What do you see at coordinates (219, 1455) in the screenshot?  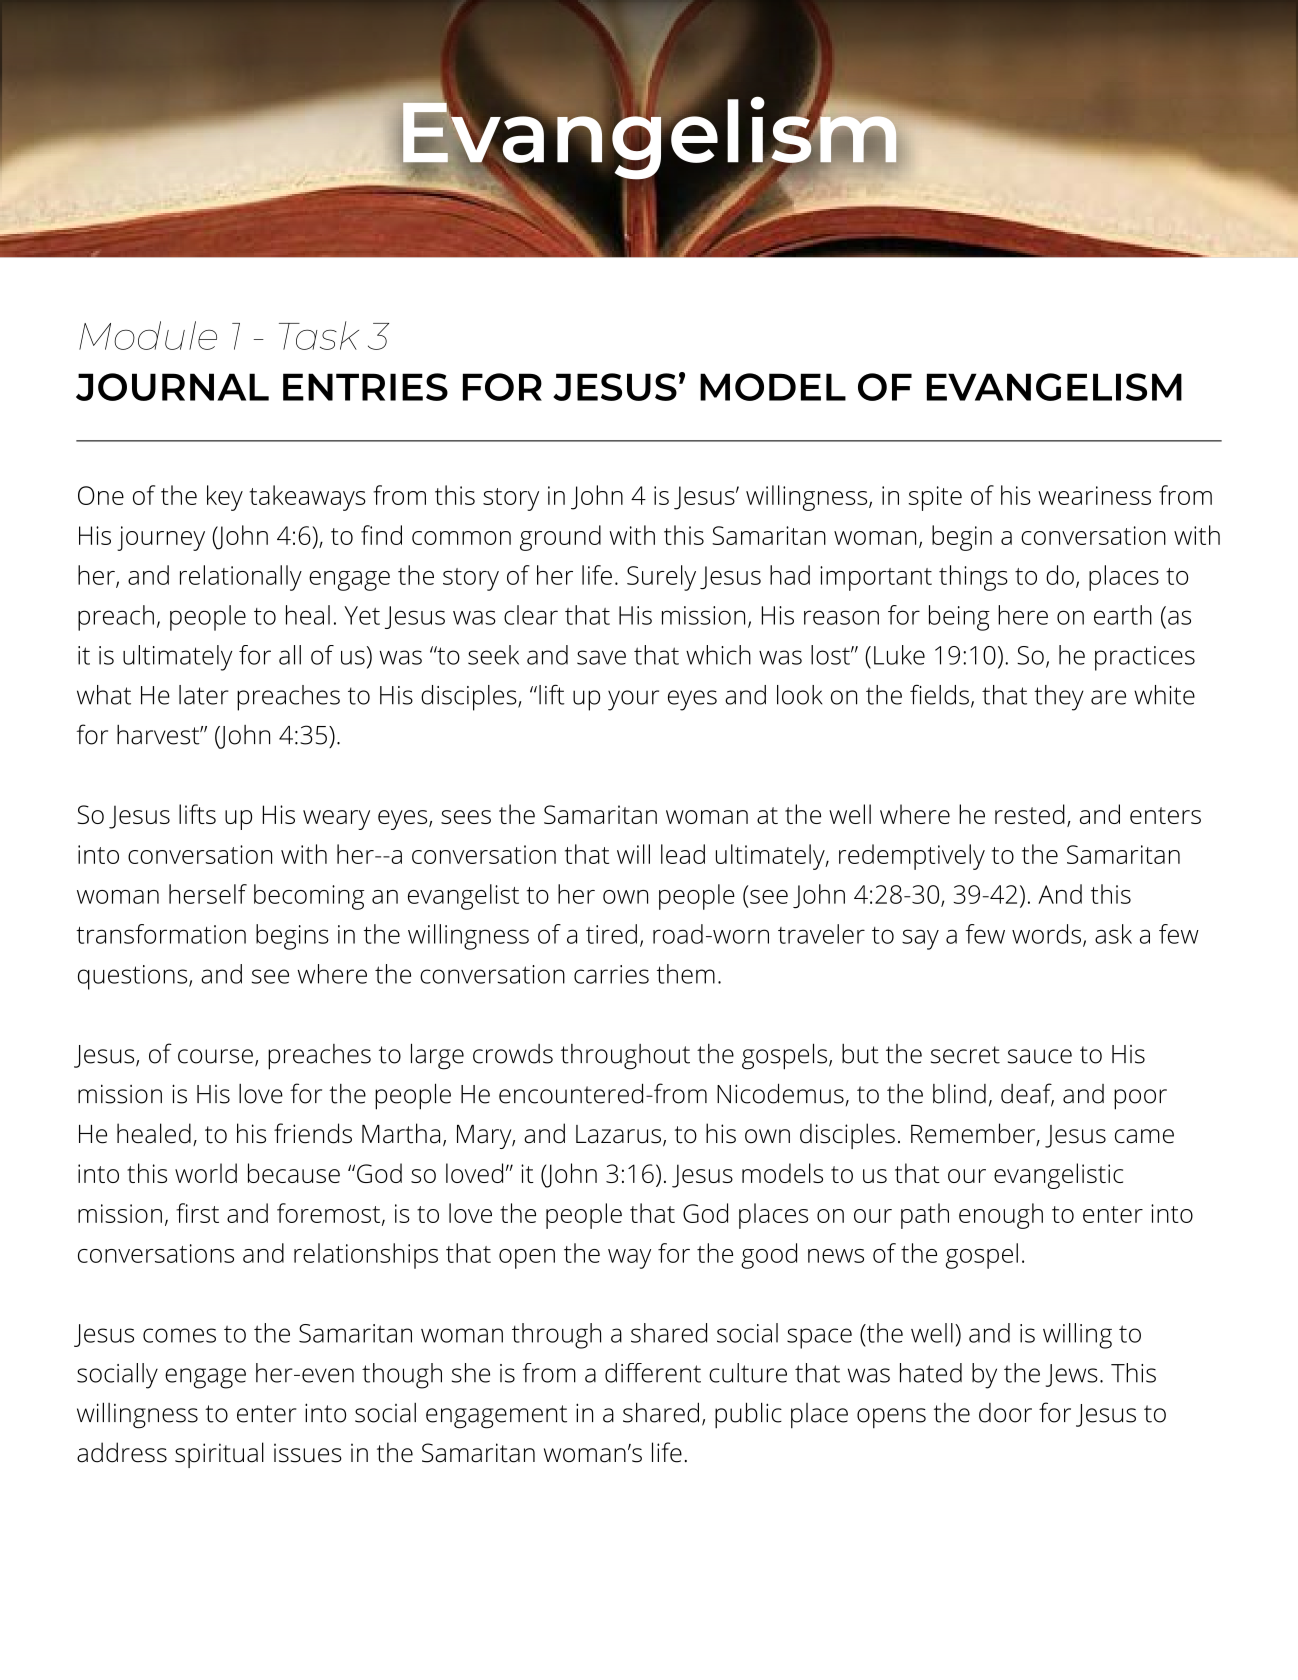 I see `spiritual` at bounding box center [219, 1455].
